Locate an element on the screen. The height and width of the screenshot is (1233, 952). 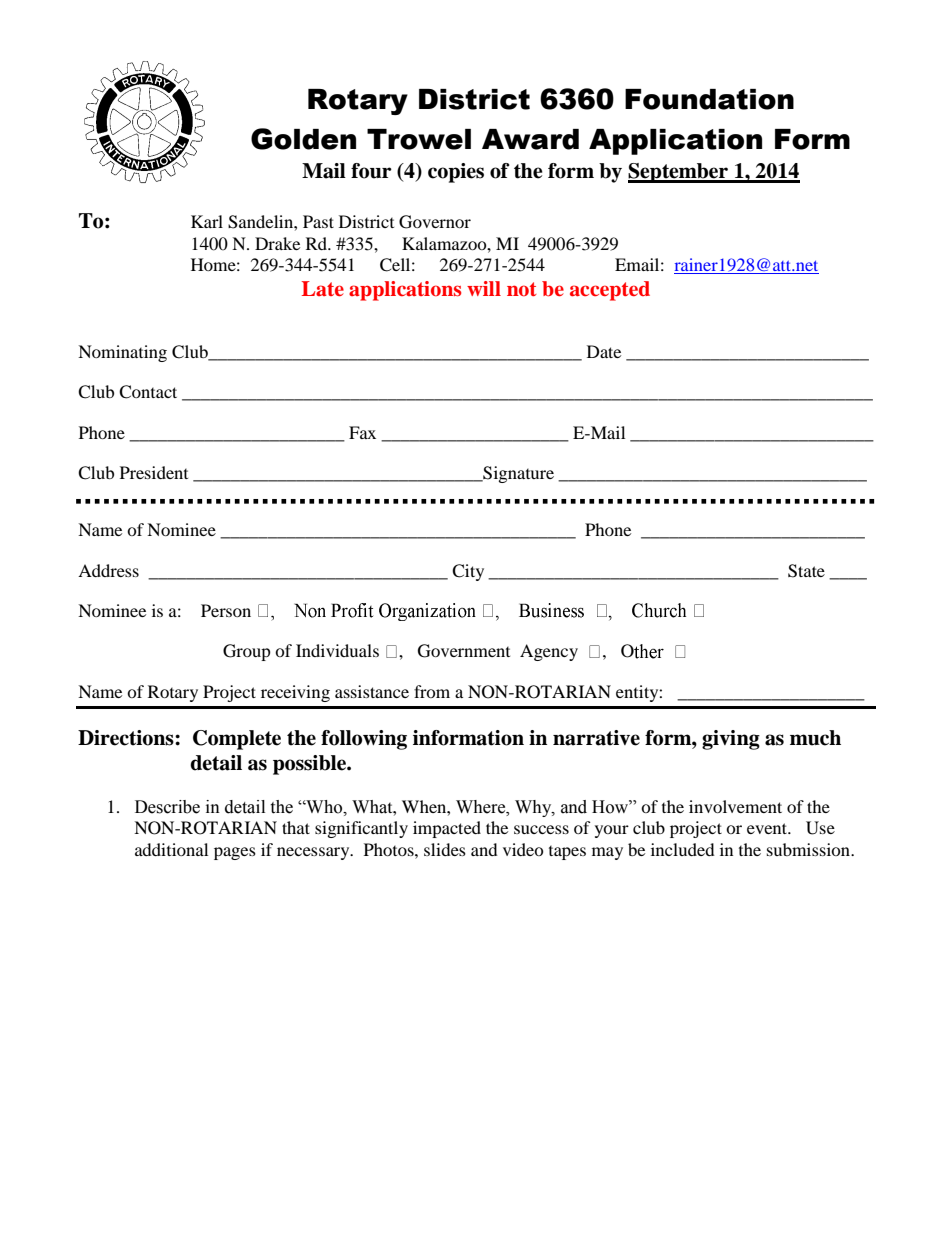
Date is located at coordinates (604, 351).
